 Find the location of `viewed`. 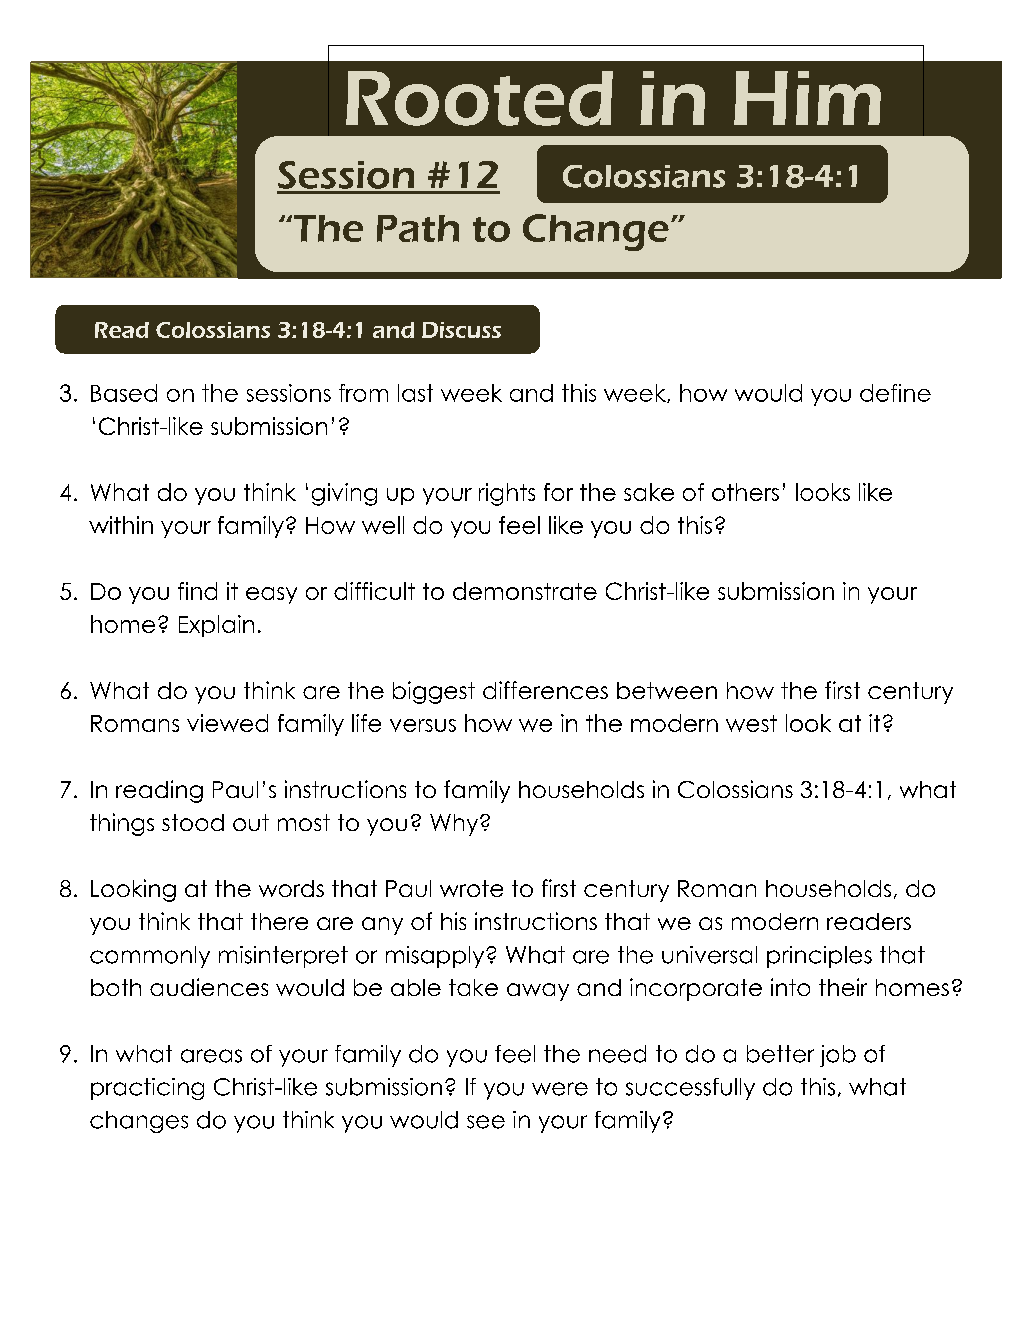

viewed is located at coordinates (227, 723).
